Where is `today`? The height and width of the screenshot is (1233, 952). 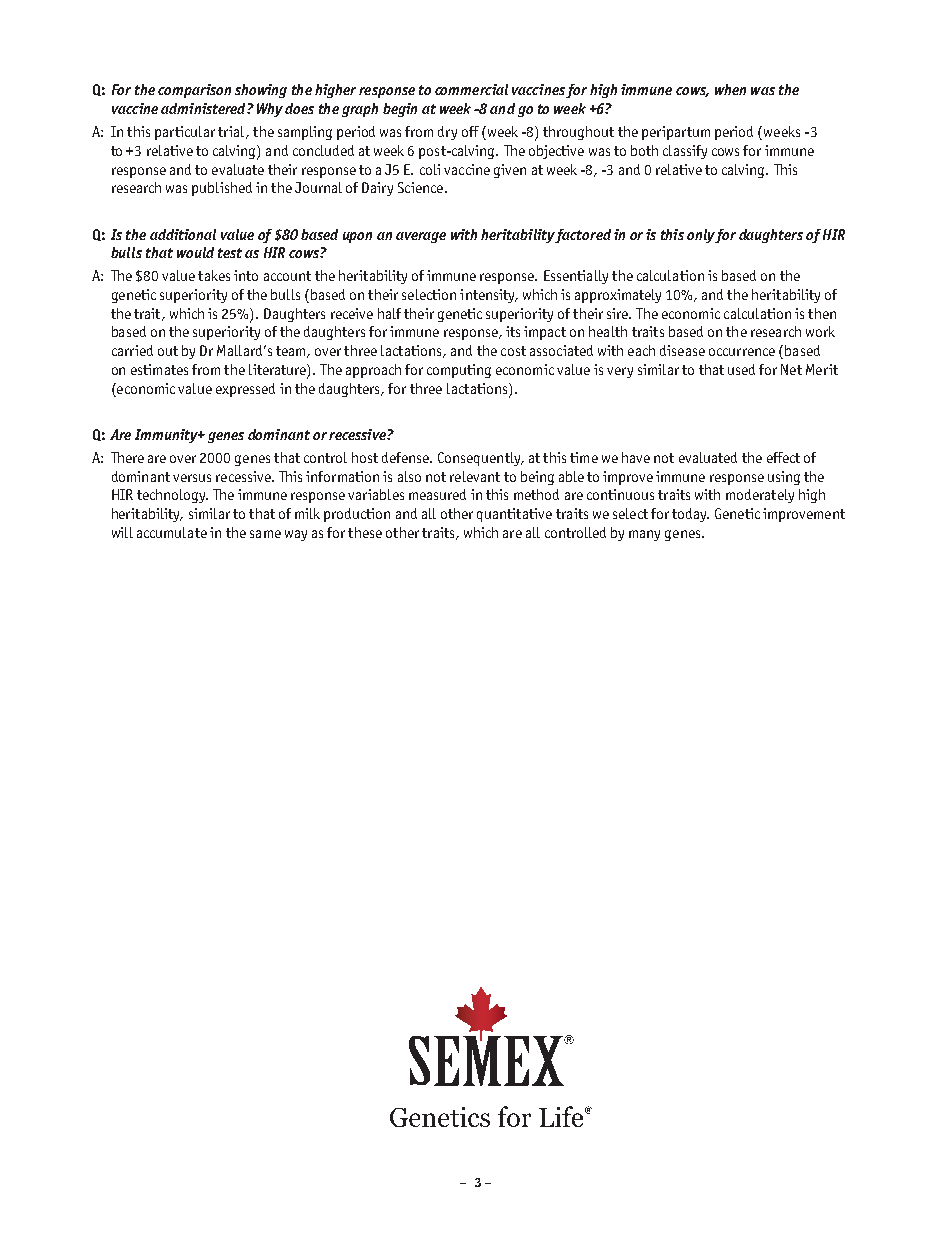
today is located at coordinates (690, 515).
